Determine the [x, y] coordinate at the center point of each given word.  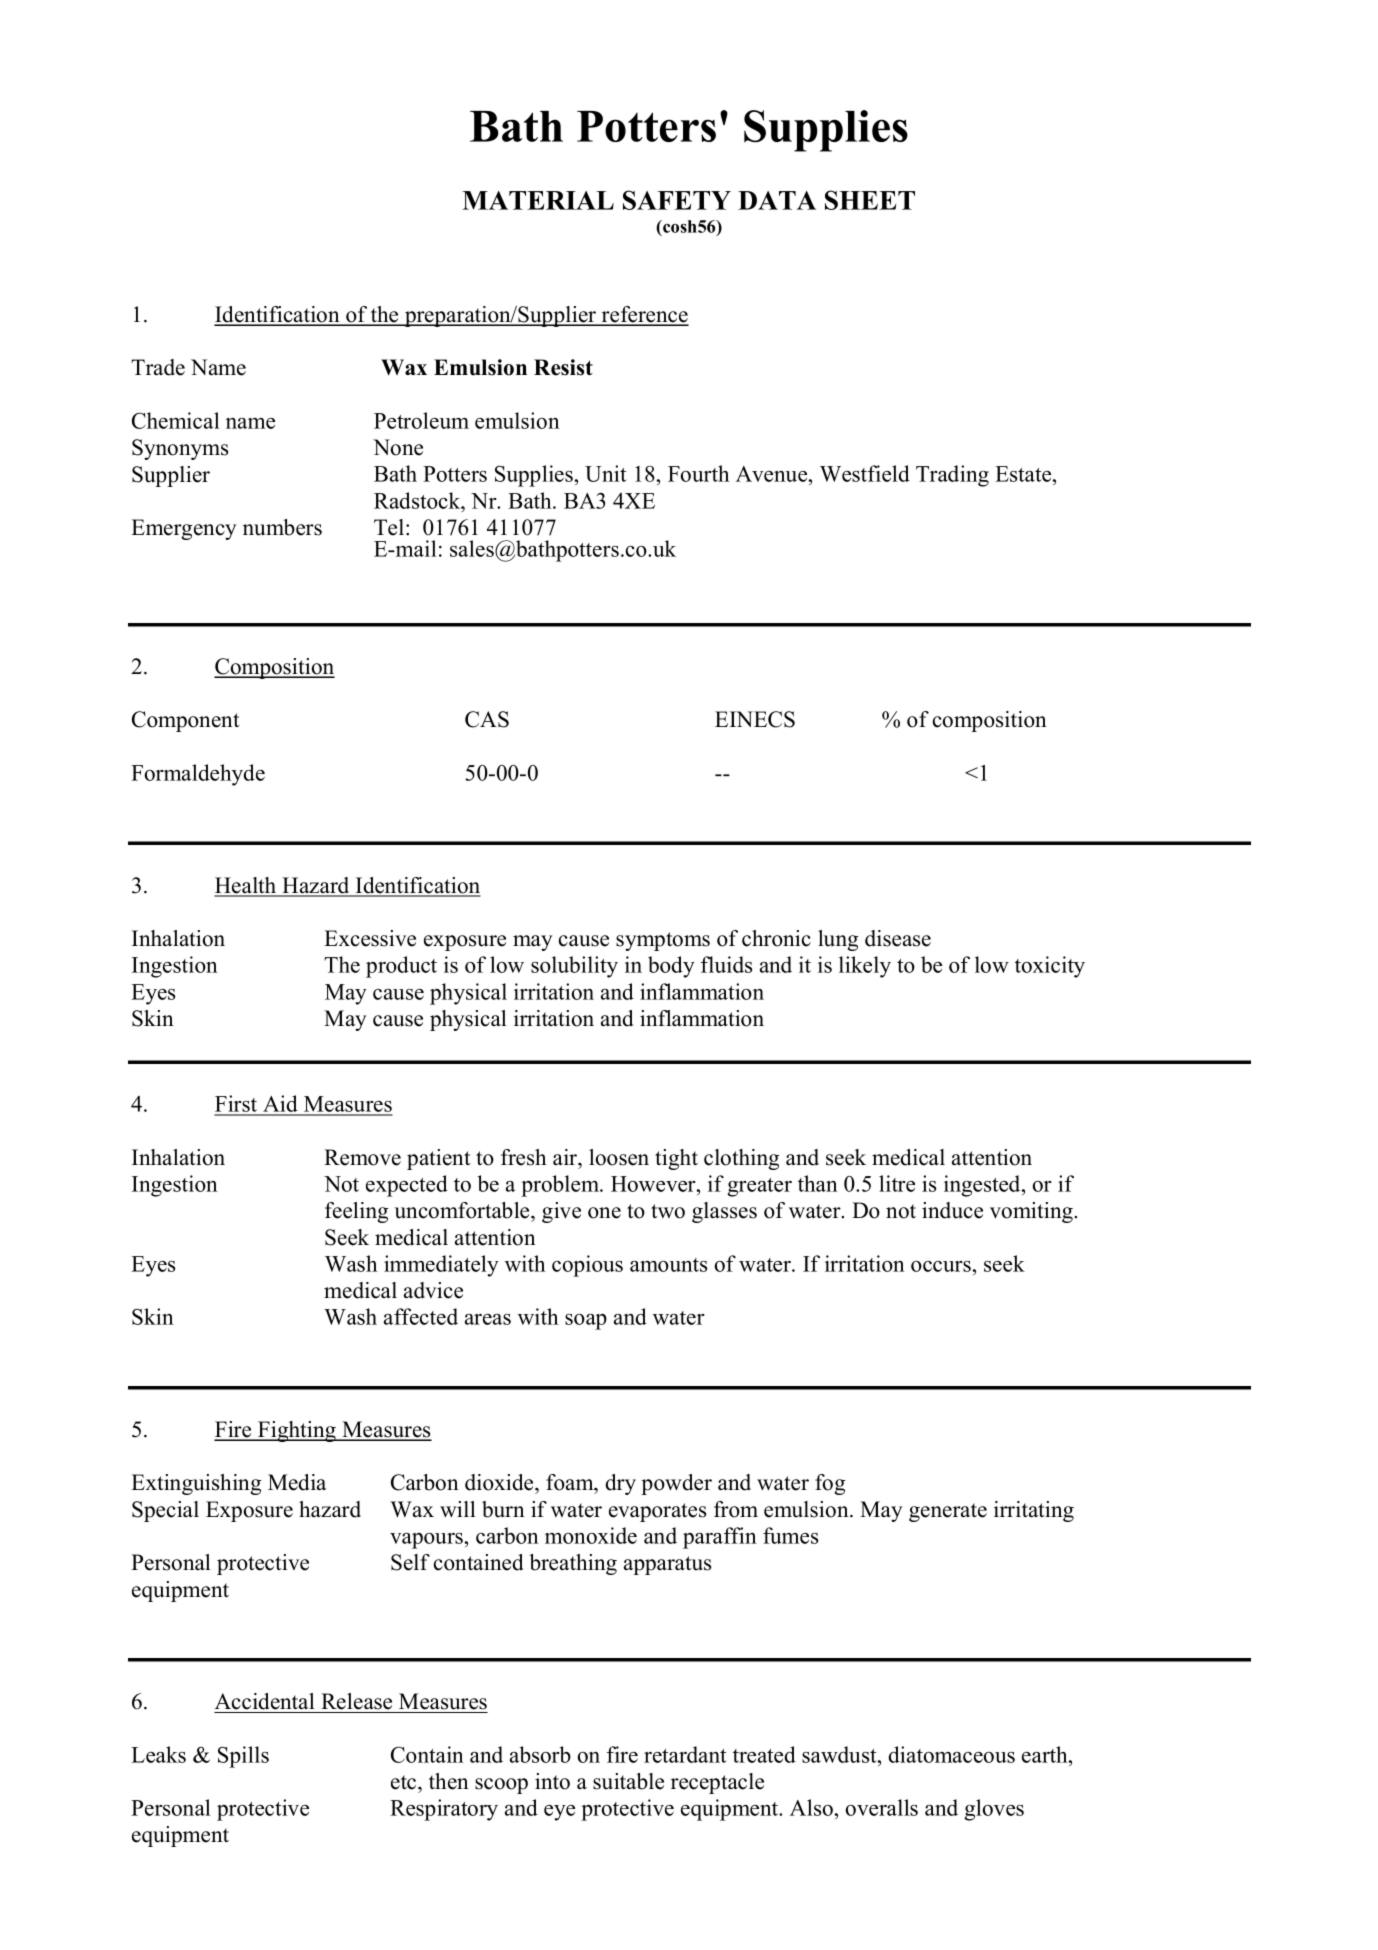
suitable [628, 1781]
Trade [158, 367]
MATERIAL [538, 200]
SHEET [870, 200]
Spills [243, 1757]
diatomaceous [951, 1754]
